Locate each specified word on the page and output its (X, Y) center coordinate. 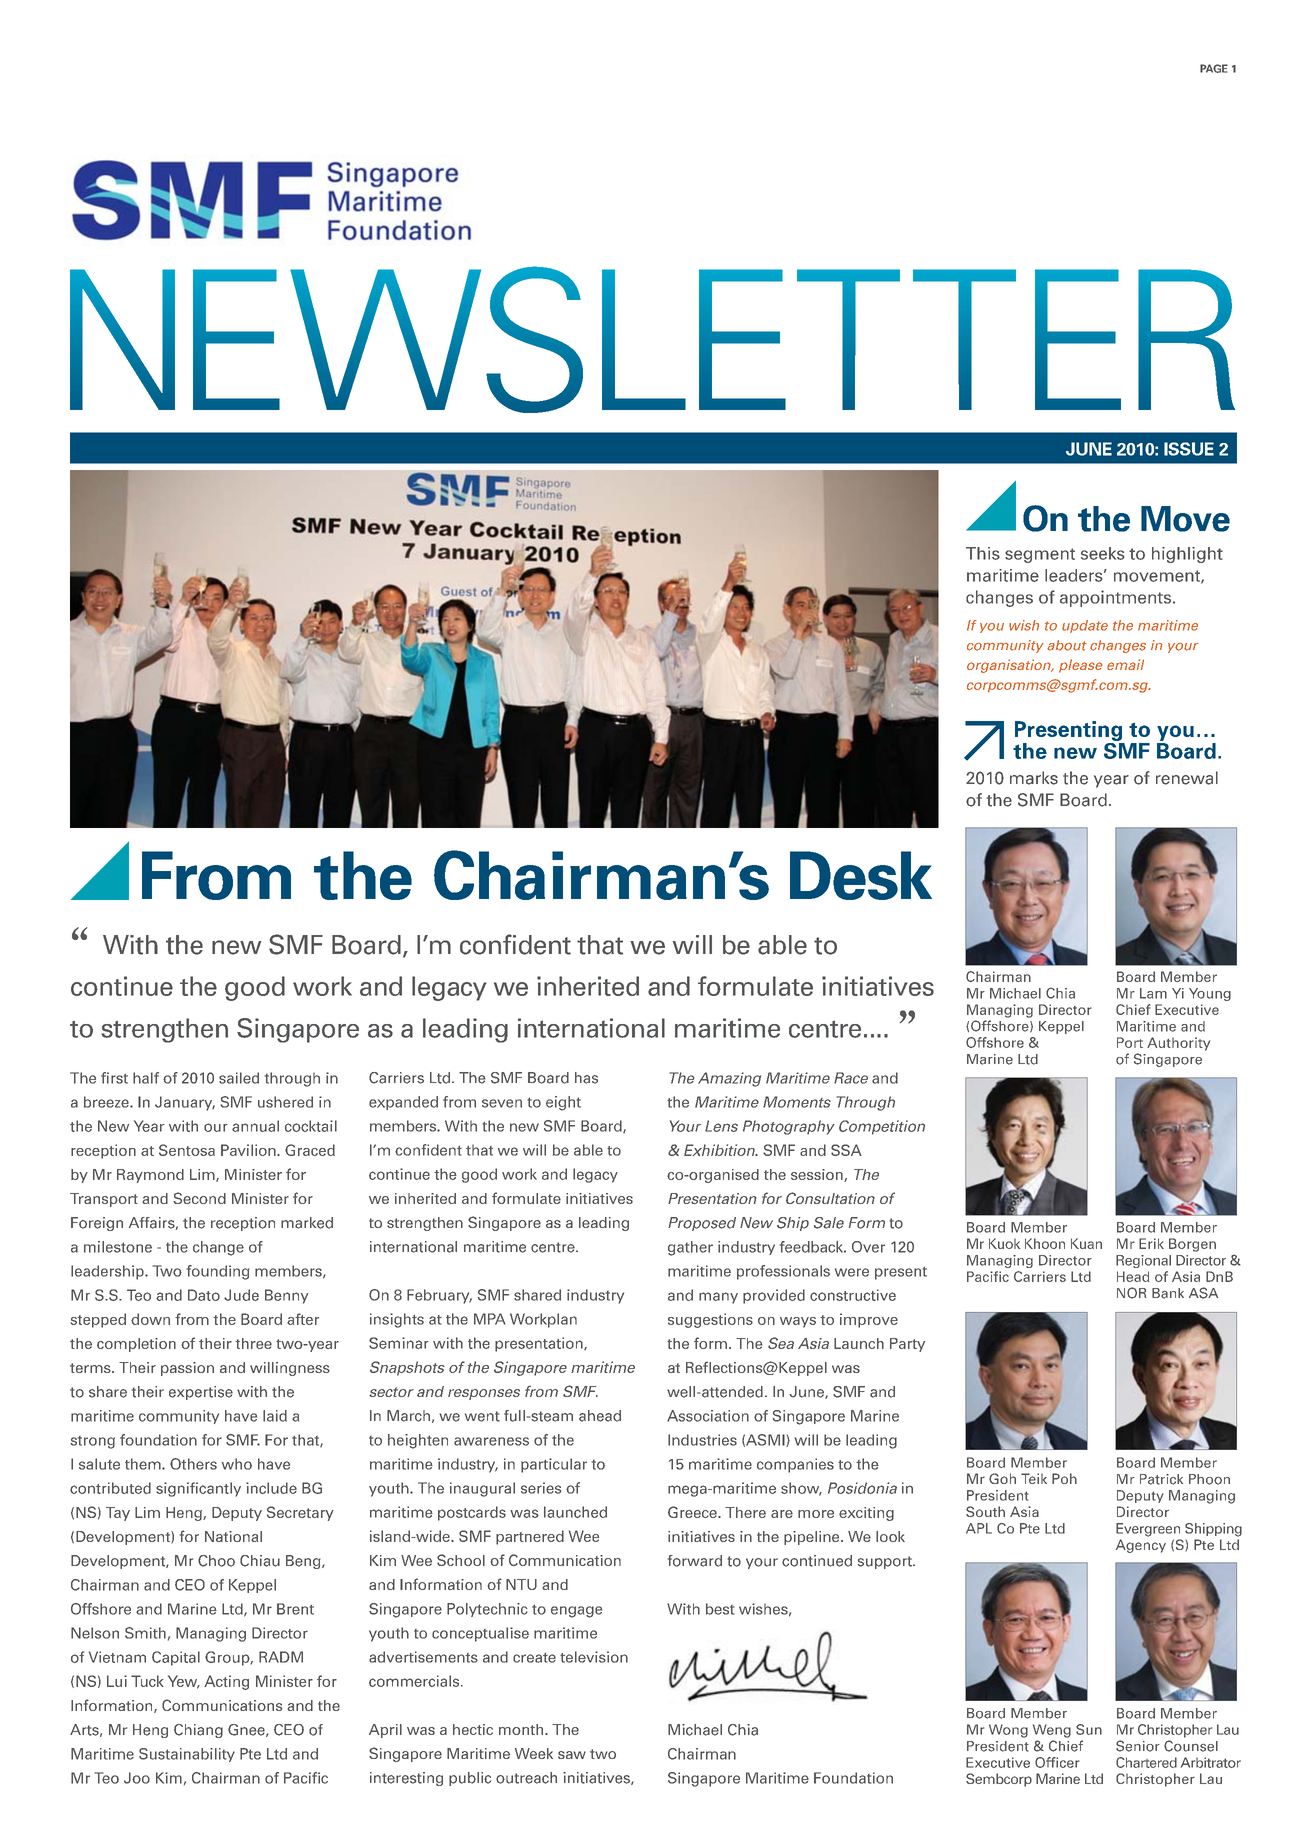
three (253, 1343)
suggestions (710, 1320)
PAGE (1214, 68)
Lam (1153, 993)
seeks (1103, 553)
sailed (239, 1078)
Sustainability (187, 1755)
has (586, 1078)
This (983, 553)
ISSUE (1189, 449)
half (146, 1078)
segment (1040, 555)
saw (572, 1755)
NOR (1131, 1293)
